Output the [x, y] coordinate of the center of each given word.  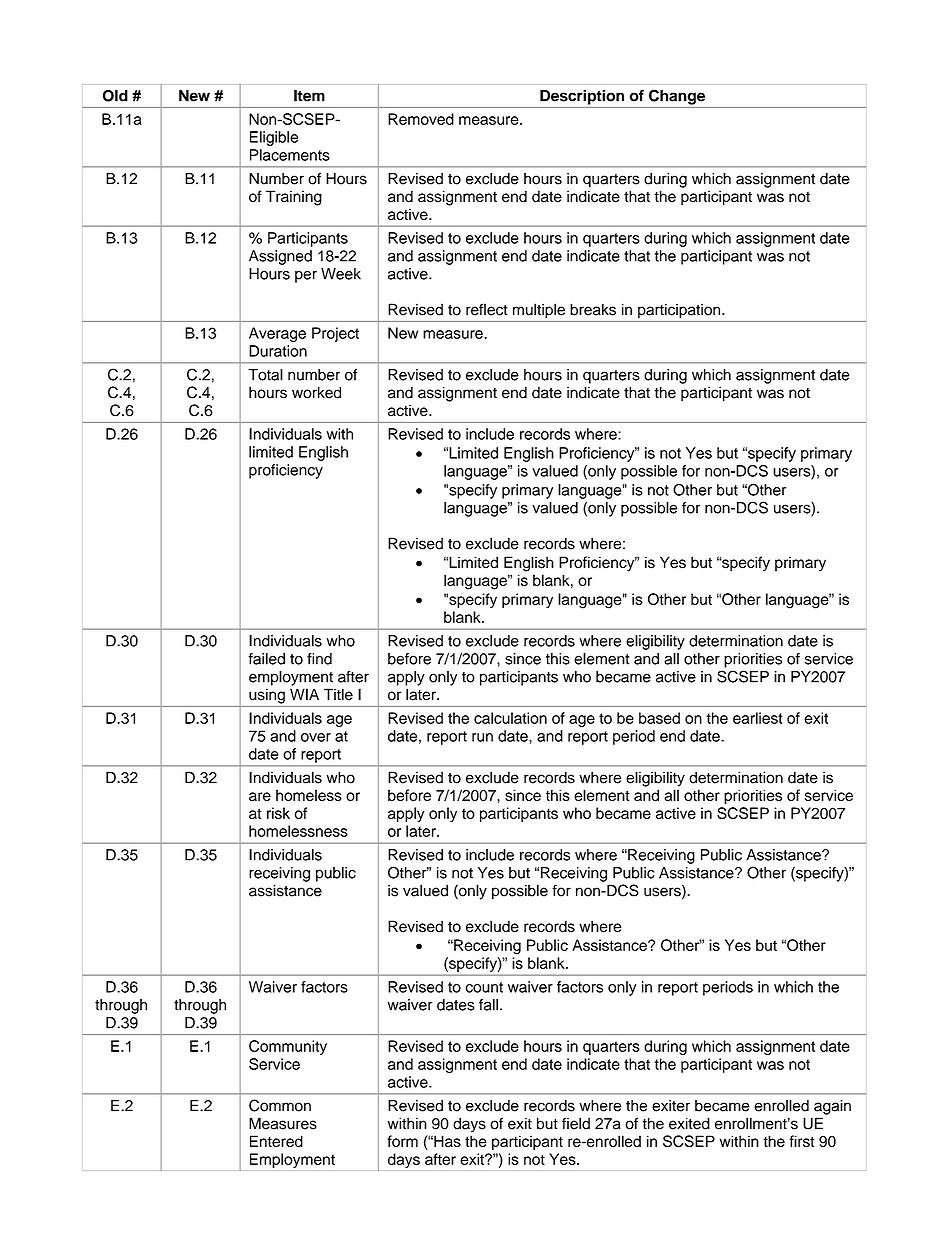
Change [677, 97]
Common [280, 1105]
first [802, 1141]
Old [115, 96]
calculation [510, 718]
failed [266, 659]
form [402, 1141]
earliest [758, 718]
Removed [421, 119]
